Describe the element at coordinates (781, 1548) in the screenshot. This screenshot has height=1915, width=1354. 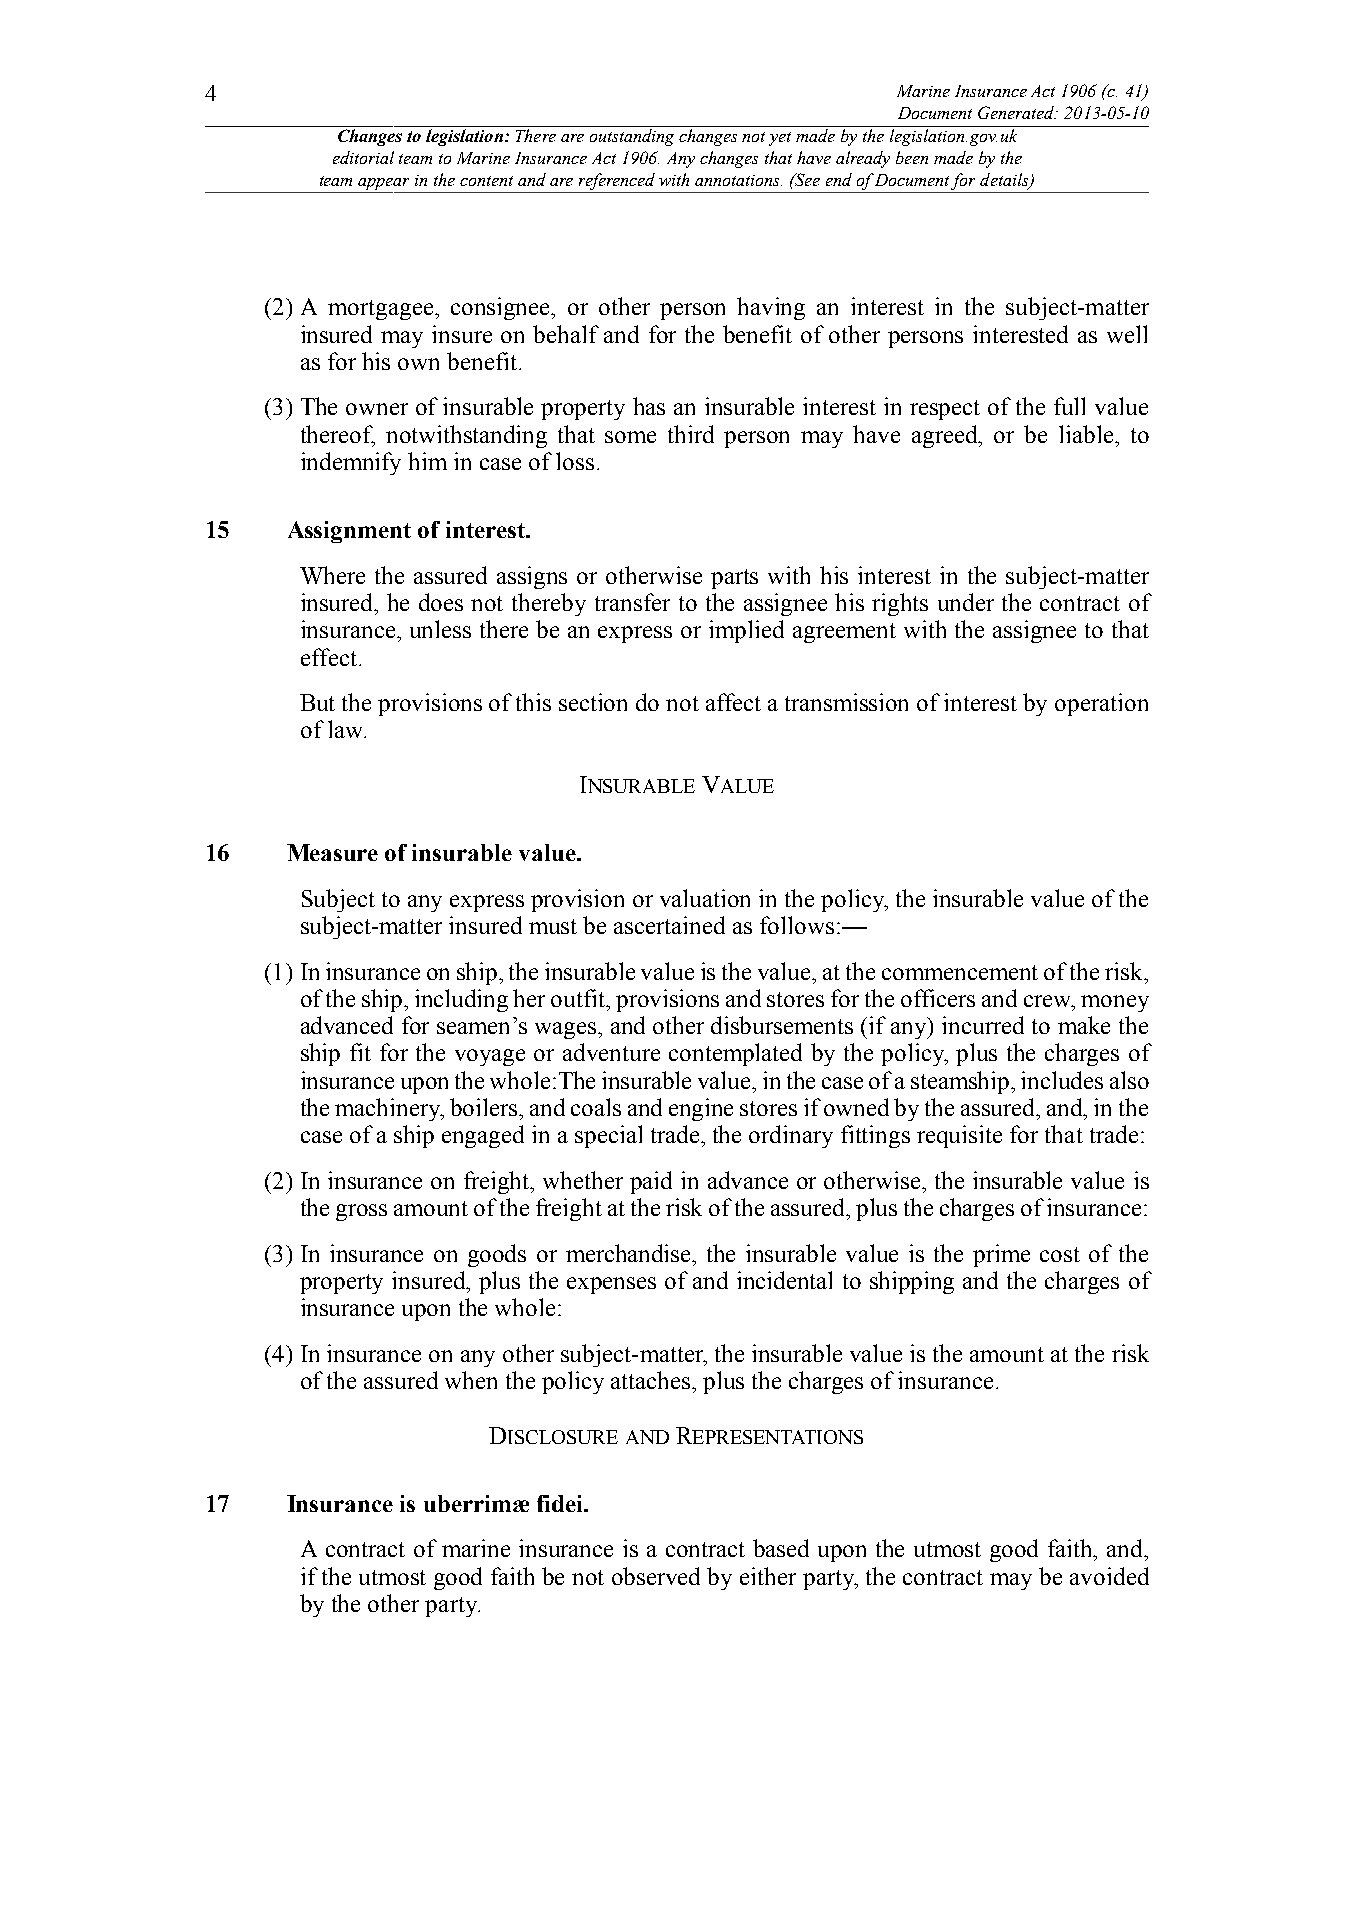
I see `based` at that location.
